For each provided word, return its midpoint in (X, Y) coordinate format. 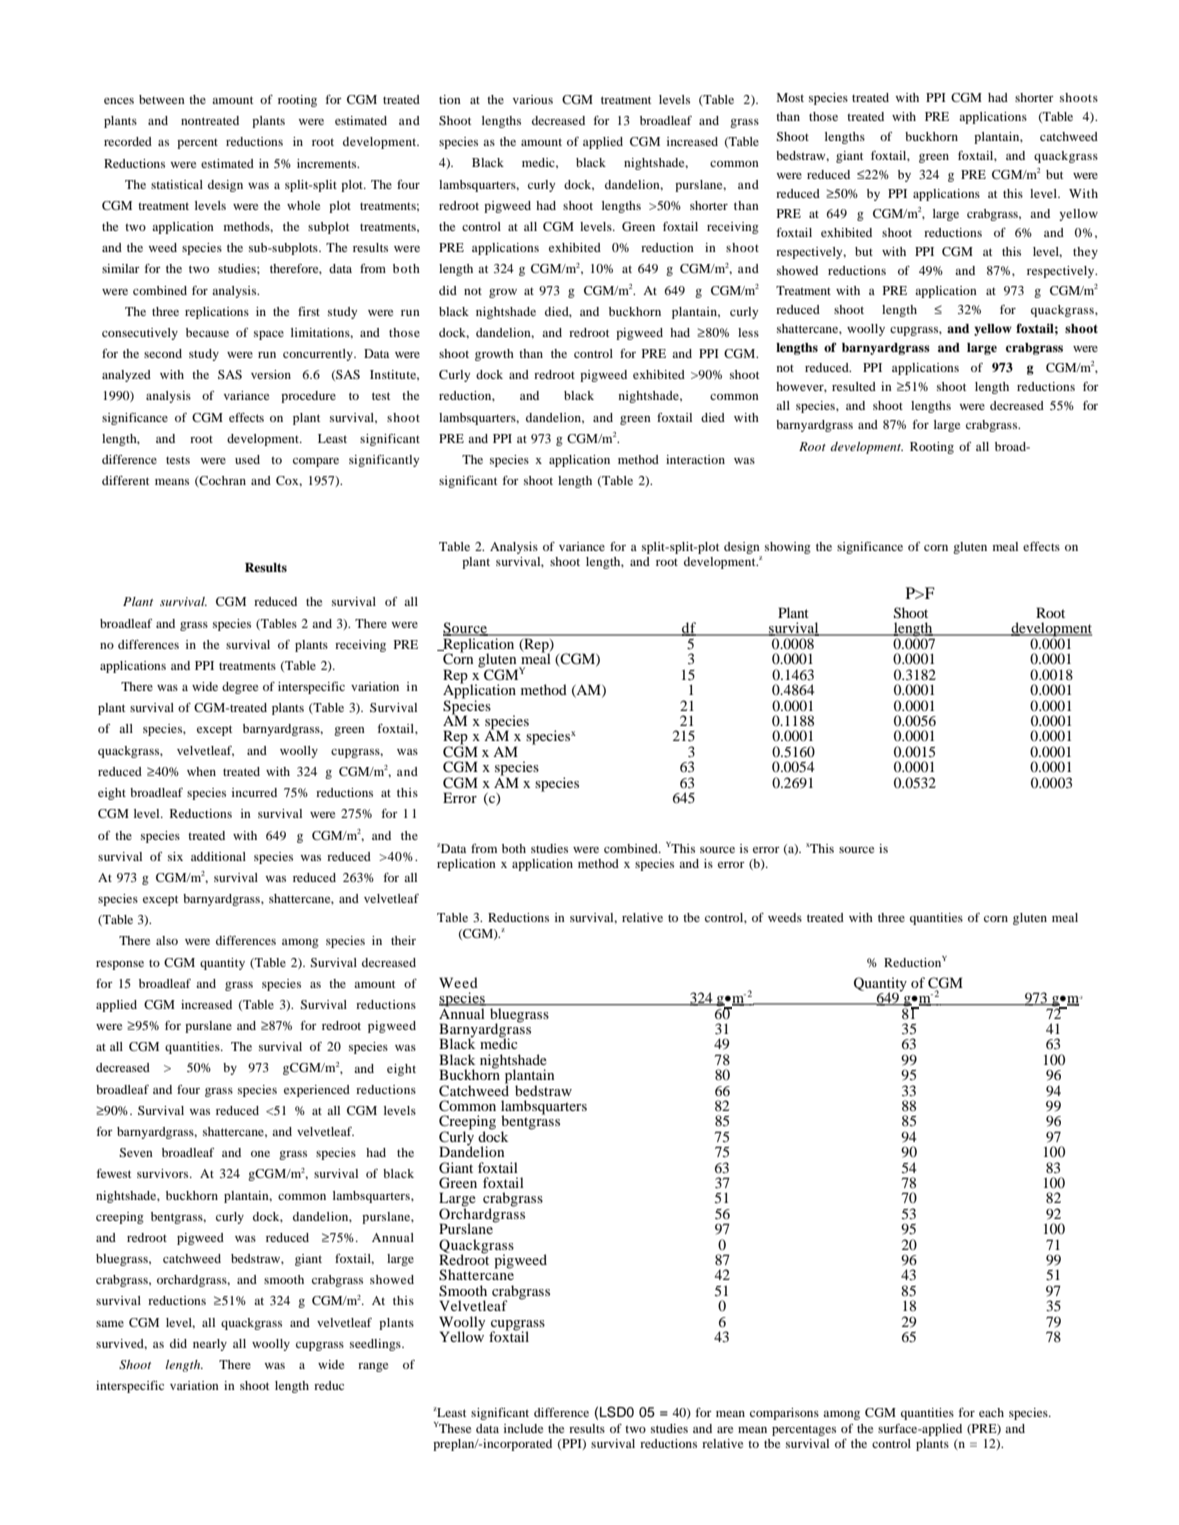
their (403, 940)
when (201, 771)
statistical (177, 184)
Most (790, 97)
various (533, 99)
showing (788, 548)
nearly (210, 1345)
